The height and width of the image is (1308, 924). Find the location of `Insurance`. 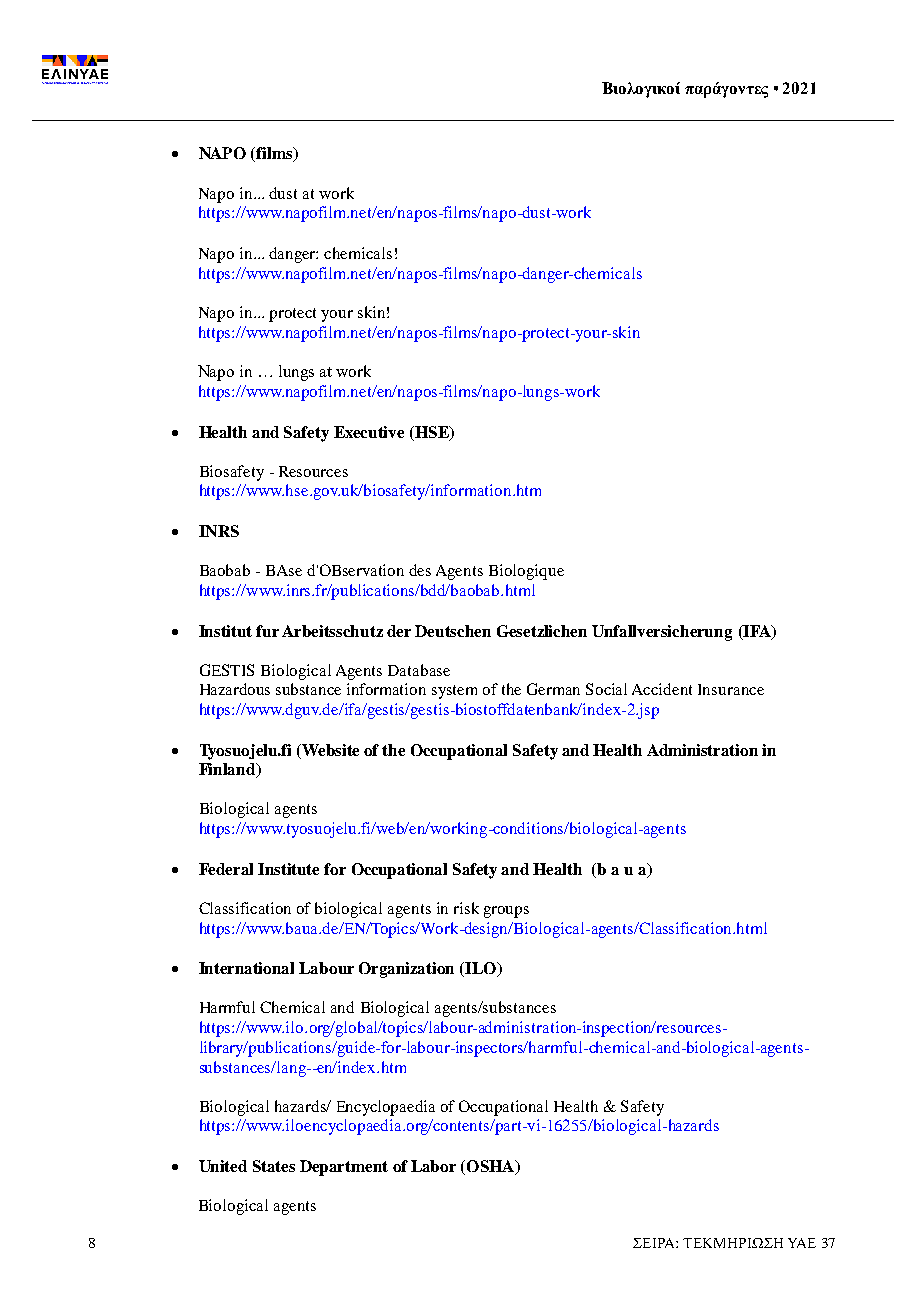

Insurance is located at coordinates (731, 689).
